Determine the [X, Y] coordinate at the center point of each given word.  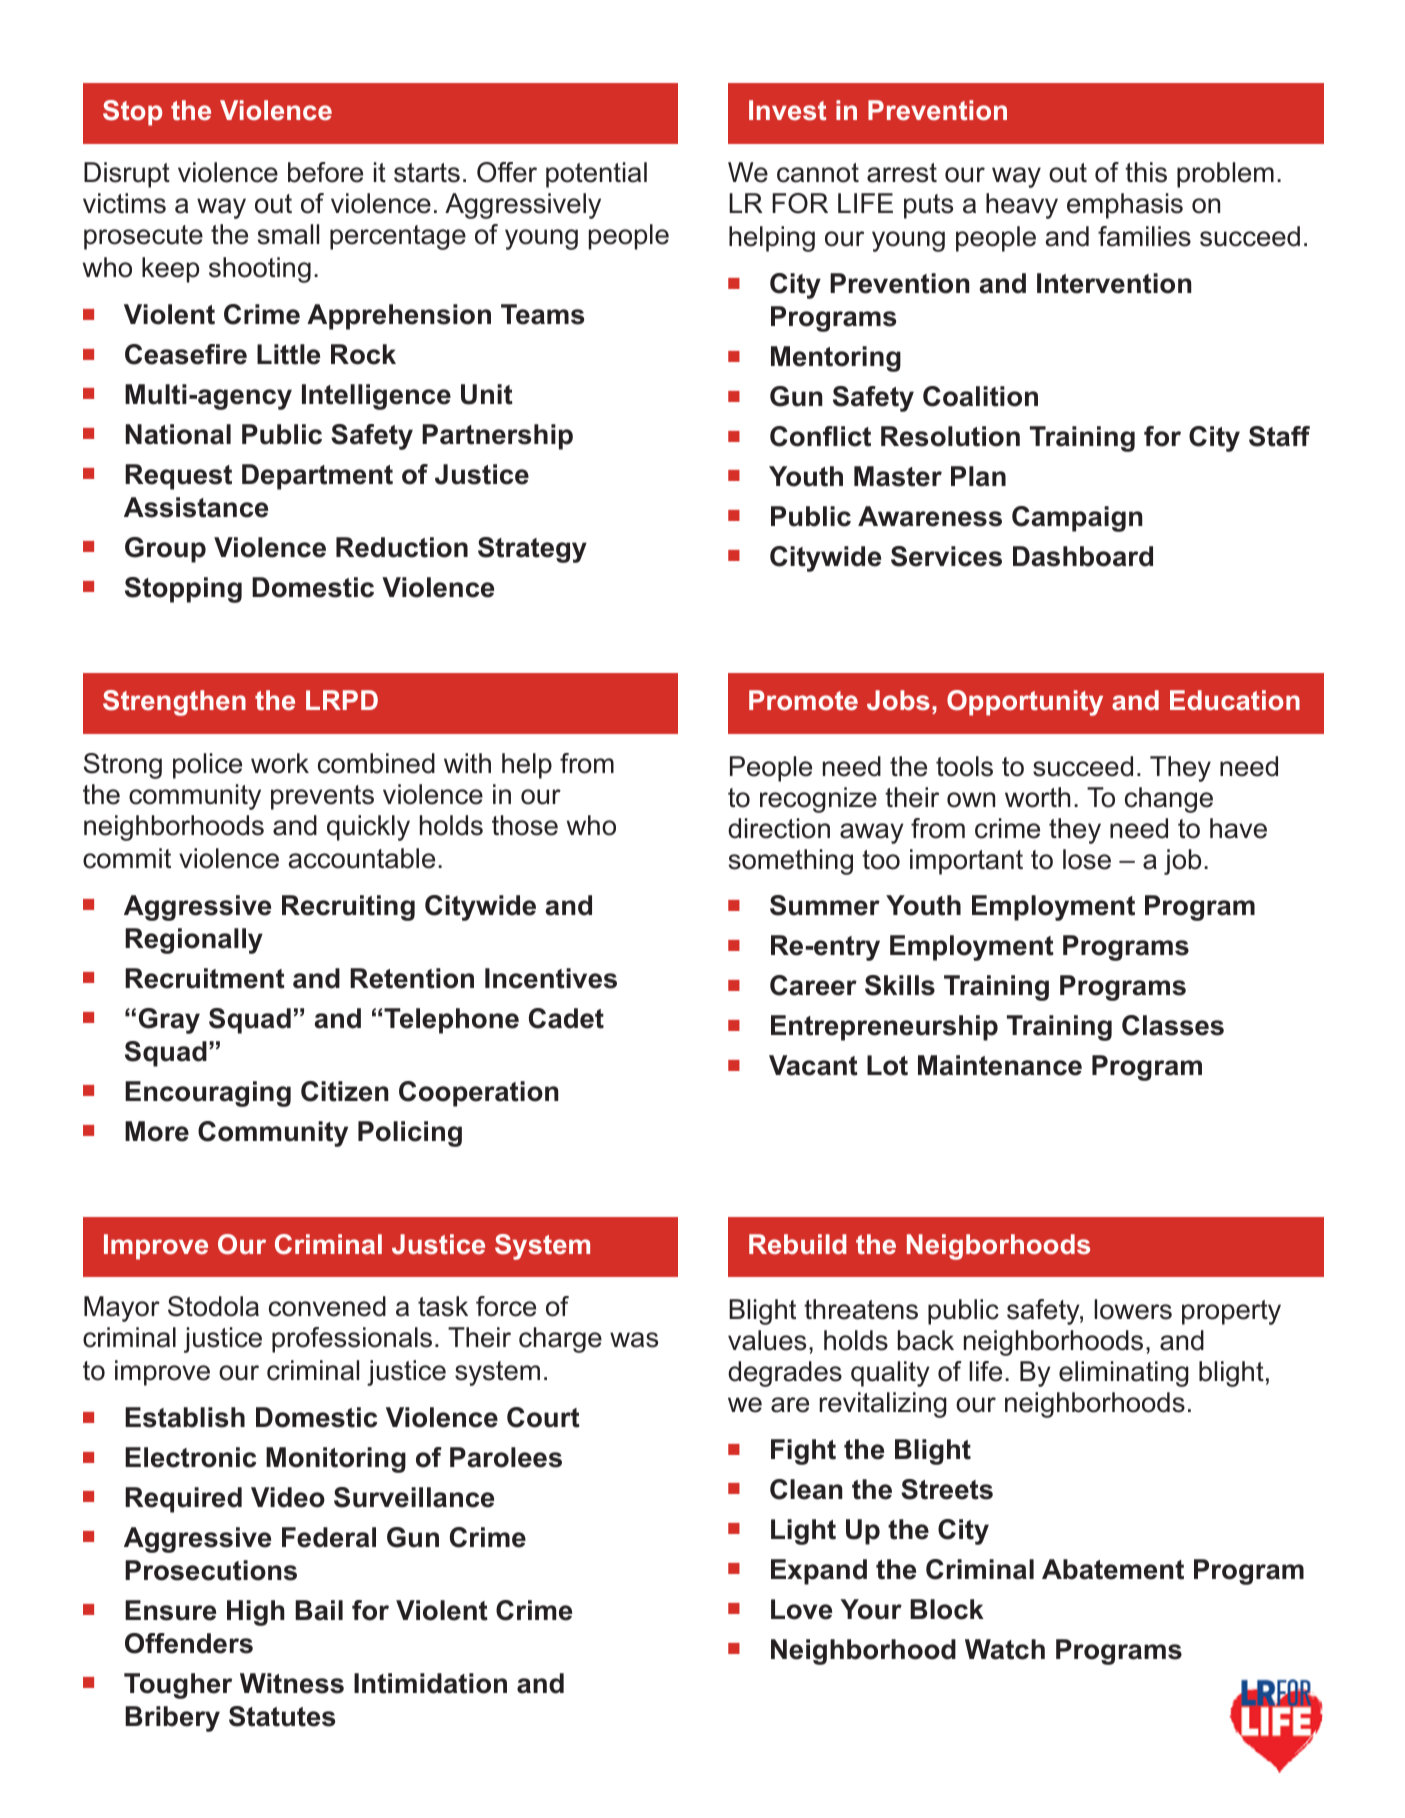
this [1146, 172]
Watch [1005, 1649]
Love [801, 1609]
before [325, 172]
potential [596, 175]
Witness [292, 1683]
